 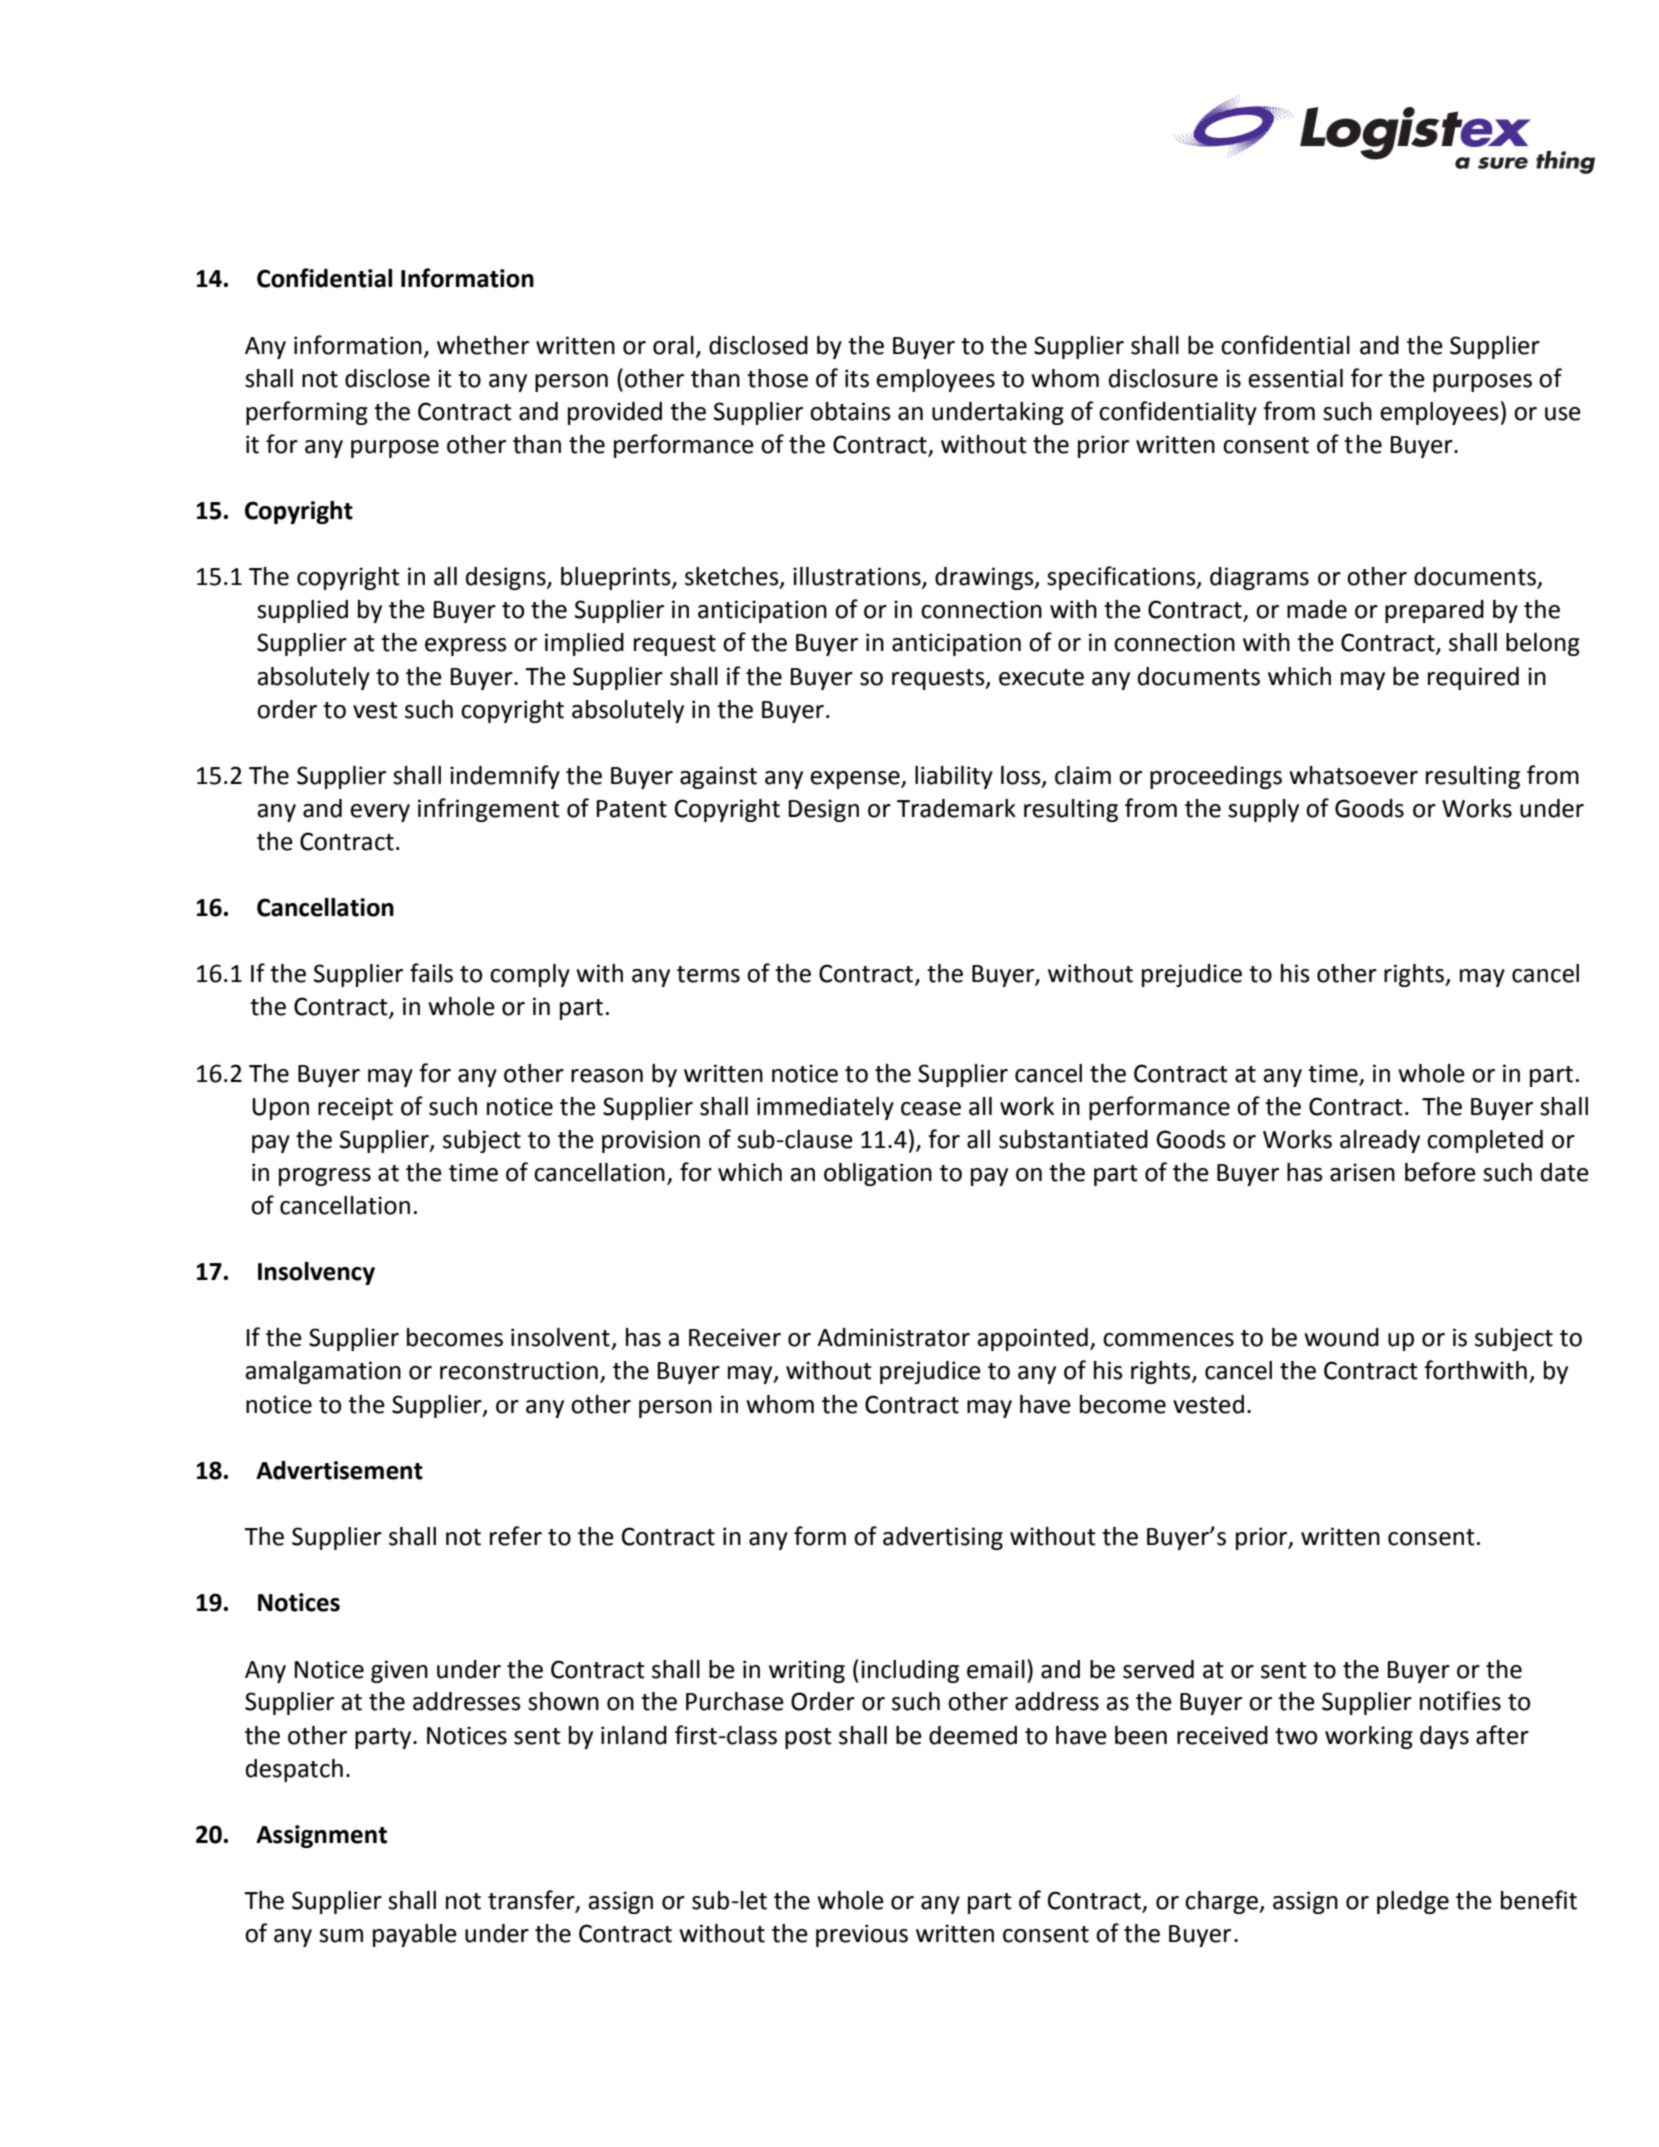 What do you see at coordinates (956, 808) in the image?
I see `Trademark` at bounding box center [956, 808].
